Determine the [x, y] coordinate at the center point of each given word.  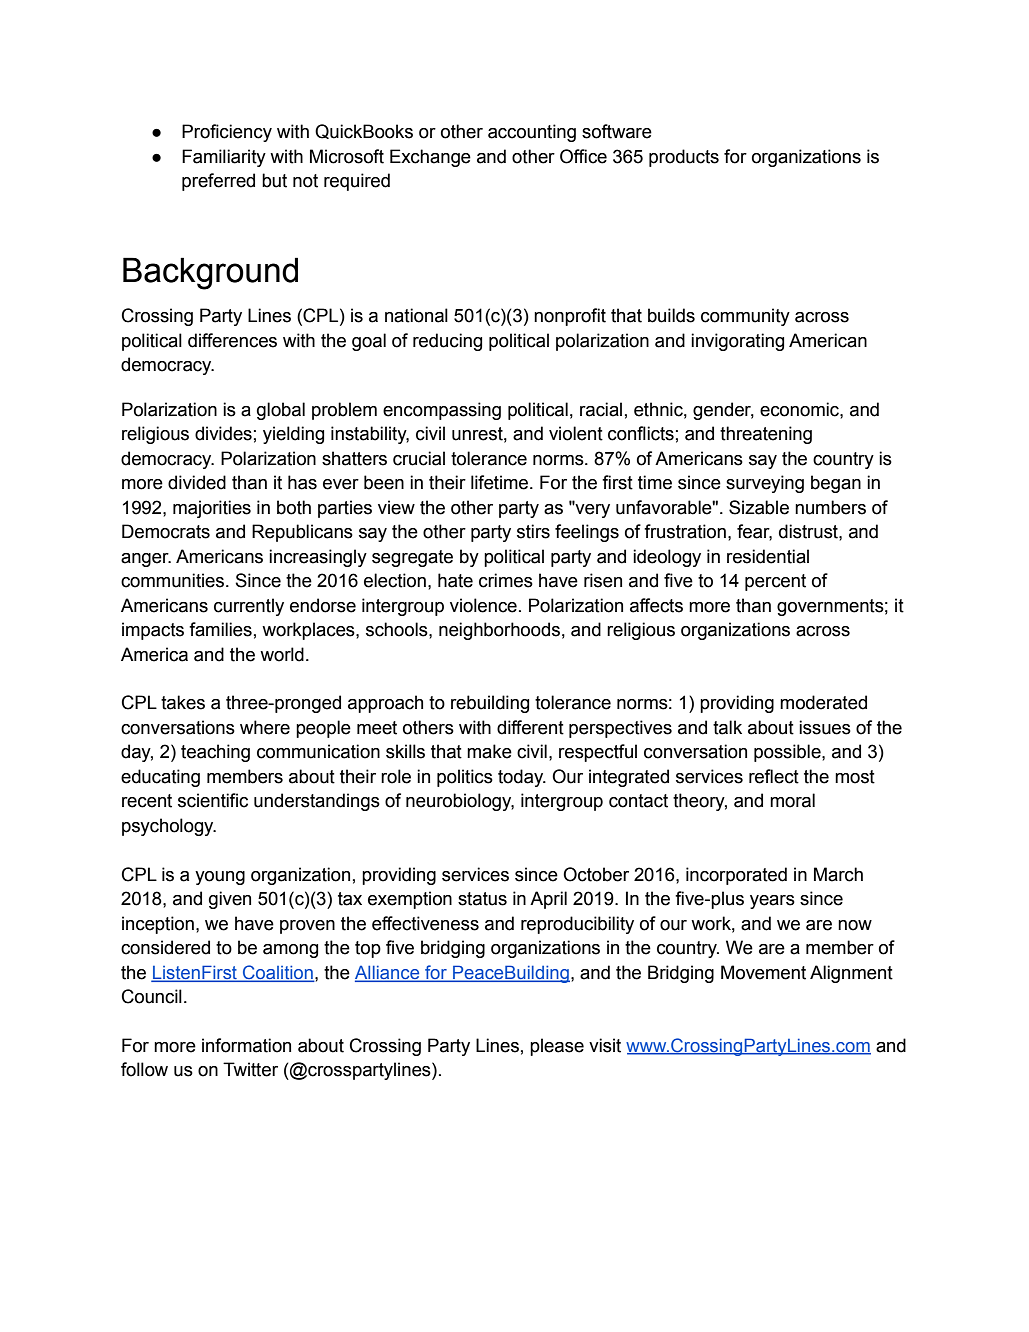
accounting [532, 133]
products [684, 158]
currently [249, 607]
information [246, 1045]
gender [723, 411]
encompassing [442, 411]
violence [483, 605]
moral [792, 800]
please [557, 1047]
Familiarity [224, 158]
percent [775, 582]
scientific [213, 800]
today [522, 778]
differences [232, 340]
